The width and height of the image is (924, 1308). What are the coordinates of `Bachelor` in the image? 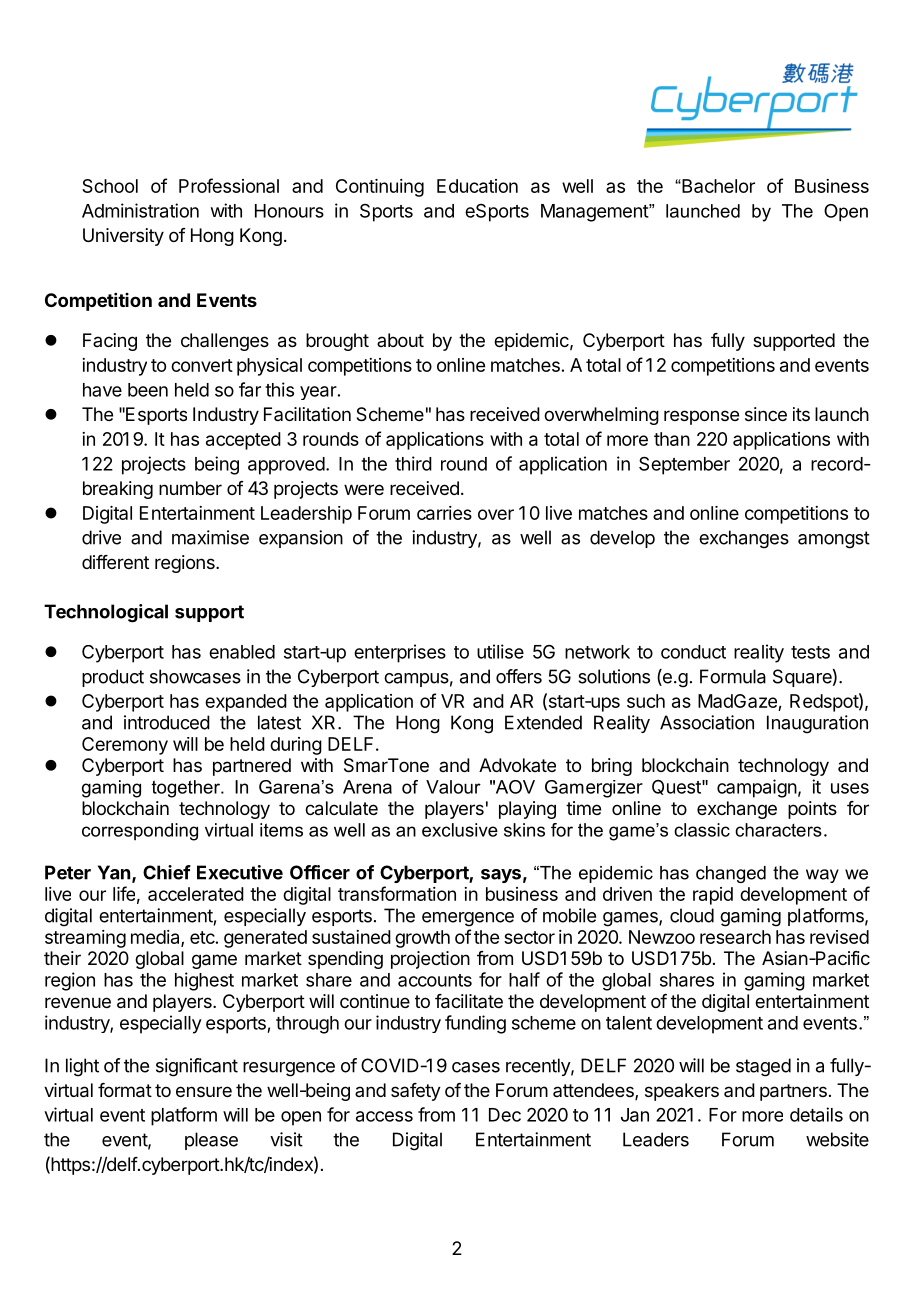 It's located at (717, 186).
